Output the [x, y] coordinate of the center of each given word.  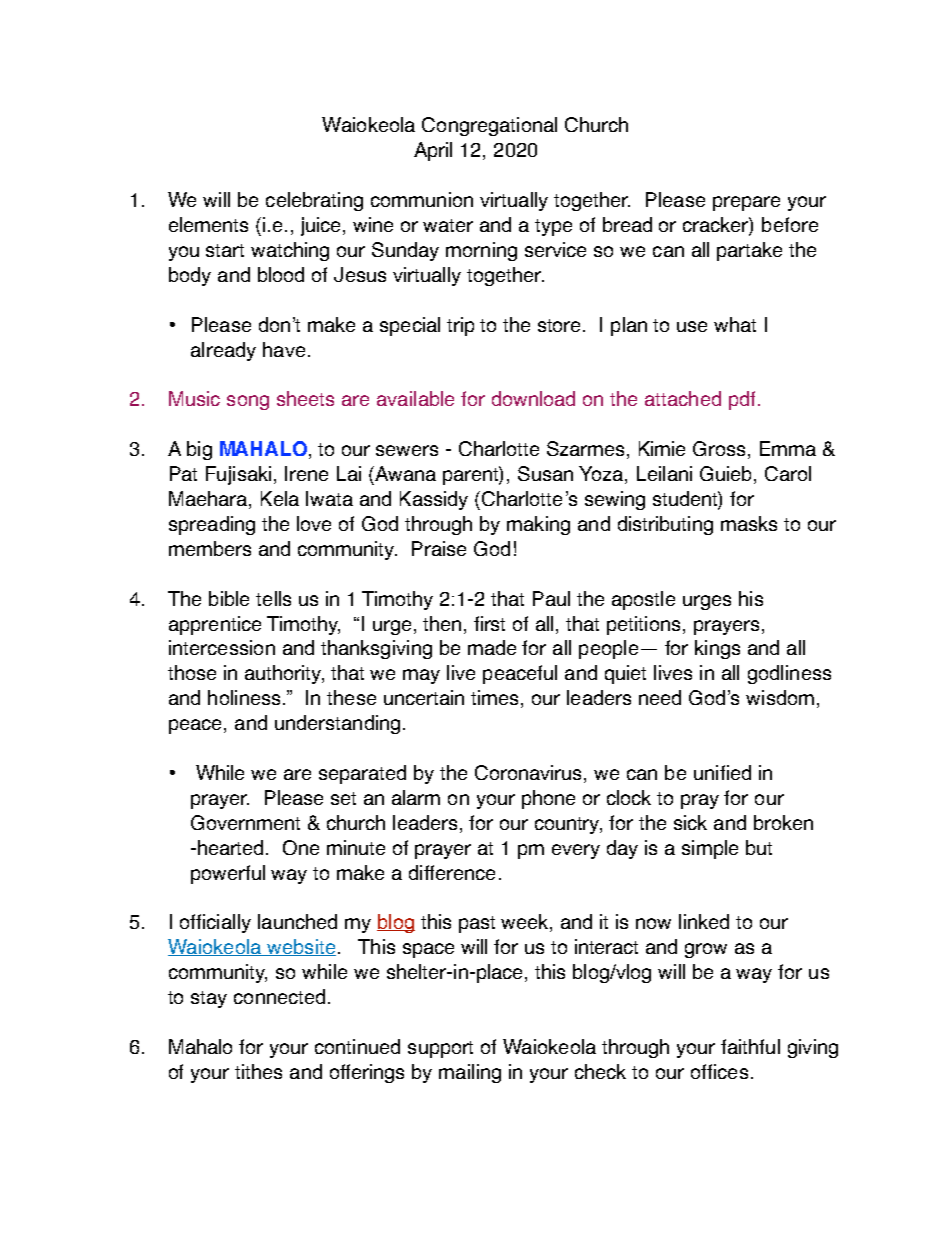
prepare [746, 203]
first [489, 623]
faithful [750, 1046]
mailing [470, 1073]
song [248, 402]
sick [690, 822]
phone [548, 799]
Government [245, 822]
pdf [742, 400]
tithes [258, 1071]
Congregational [489, 126]
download [533, 398]
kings [717, 649]
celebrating [314, 201]
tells [273, 598]
